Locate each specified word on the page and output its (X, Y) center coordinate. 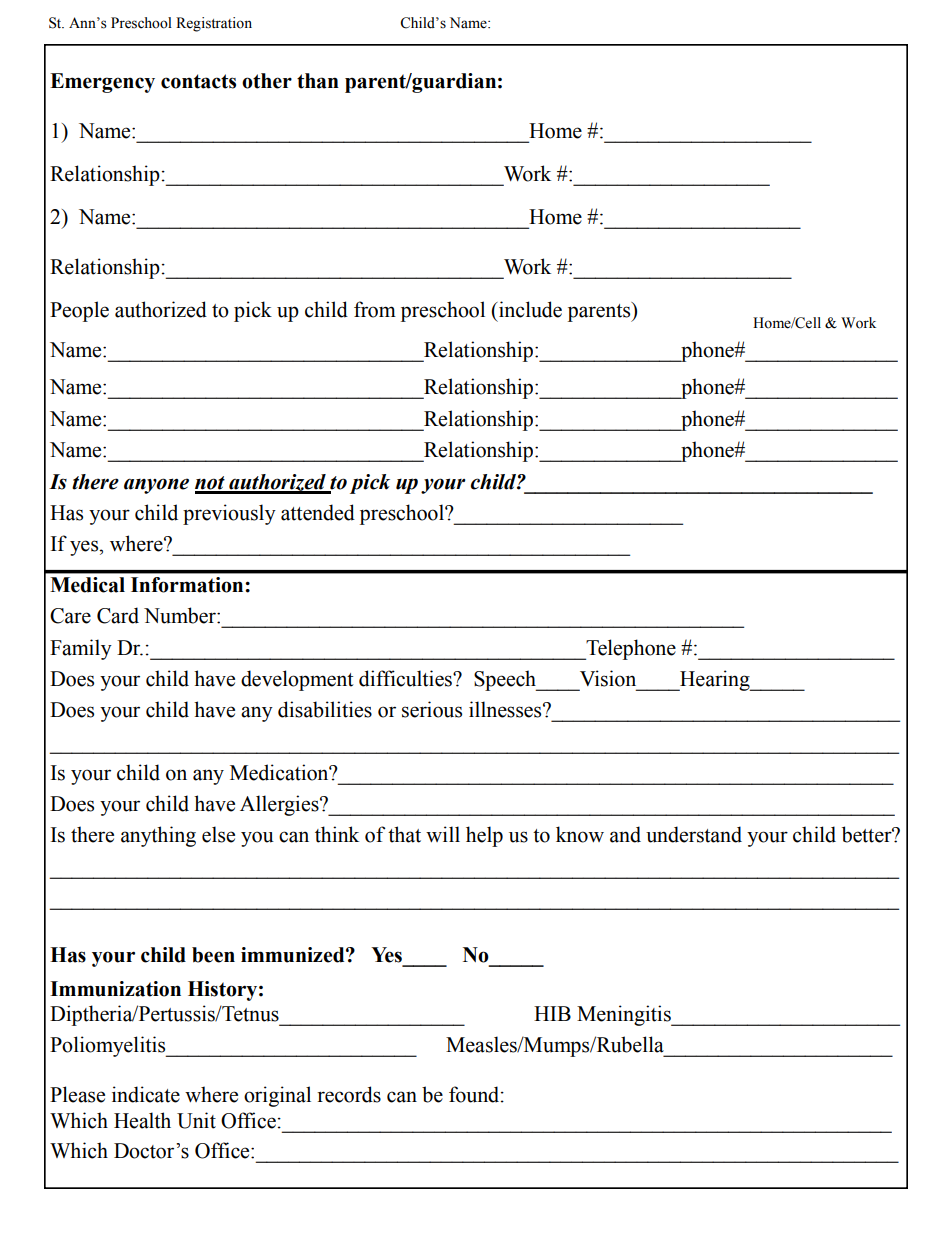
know (580, 834)
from (375, 309)
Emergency (102, 83)
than (318, 81)
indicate (146, 1094)
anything (158, 836)
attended (318, 512)
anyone (156, 486)
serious (432, 709)
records (349, 1094)
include (529, 309)
